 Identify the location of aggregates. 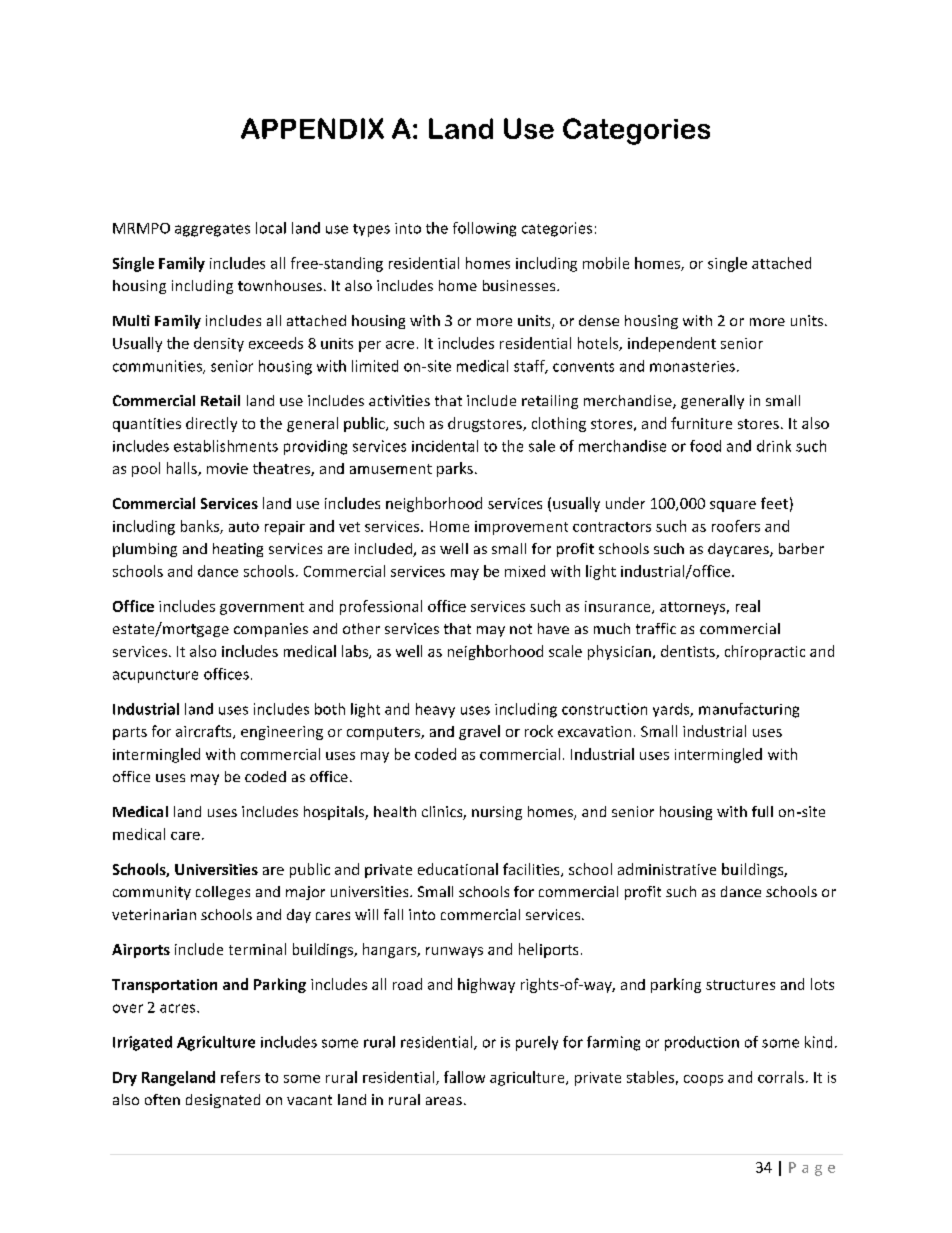
(212, 230).
